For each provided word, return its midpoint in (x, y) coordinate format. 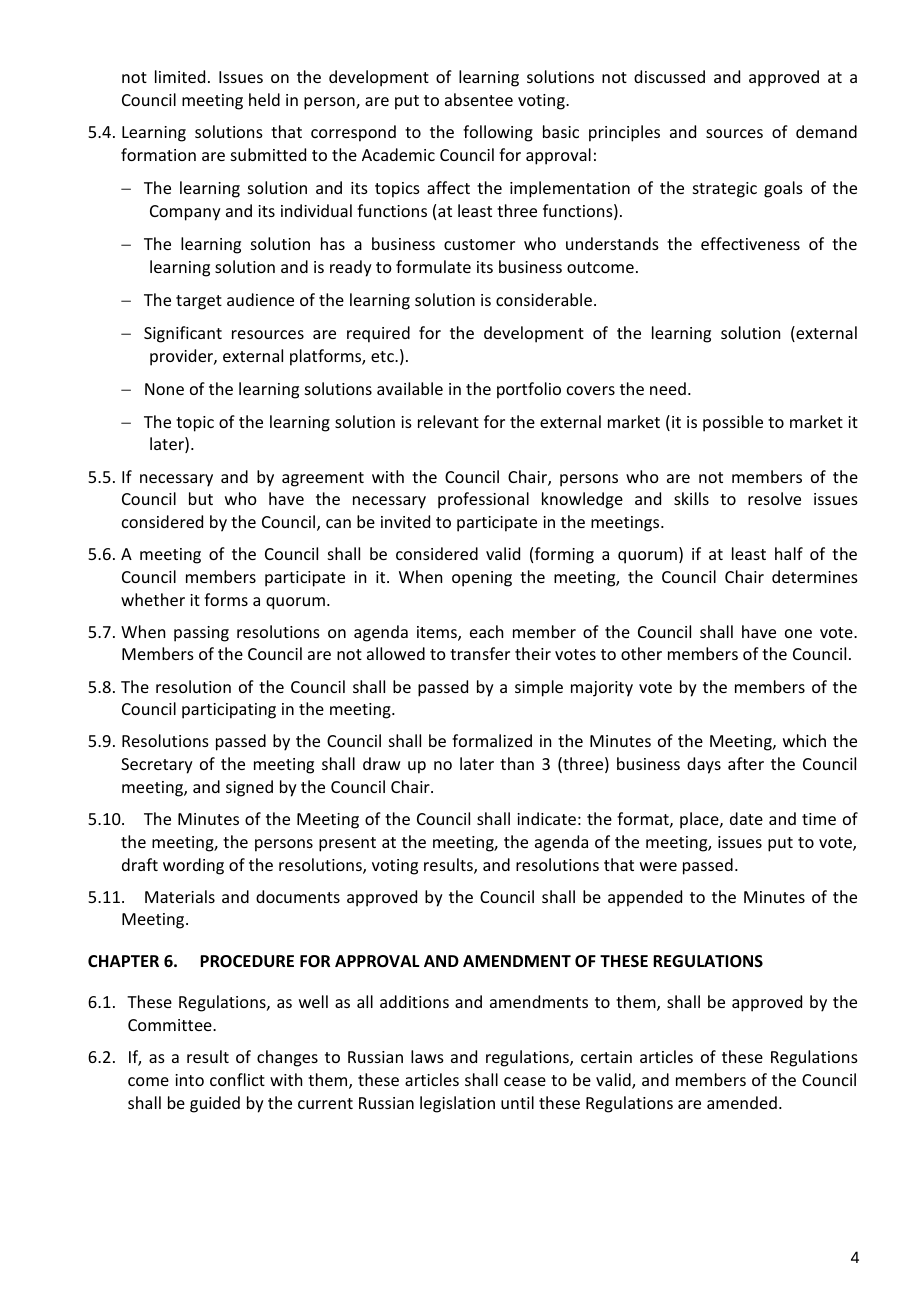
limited (180, 76)
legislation (457, 1104)
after (746, 763)
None (164, 389)
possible (733, 423)
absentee (479, 99)
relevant (448, 421)
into (189, 1080)
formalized (492, 740)
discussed (669, 76)
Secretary (157, 766)
